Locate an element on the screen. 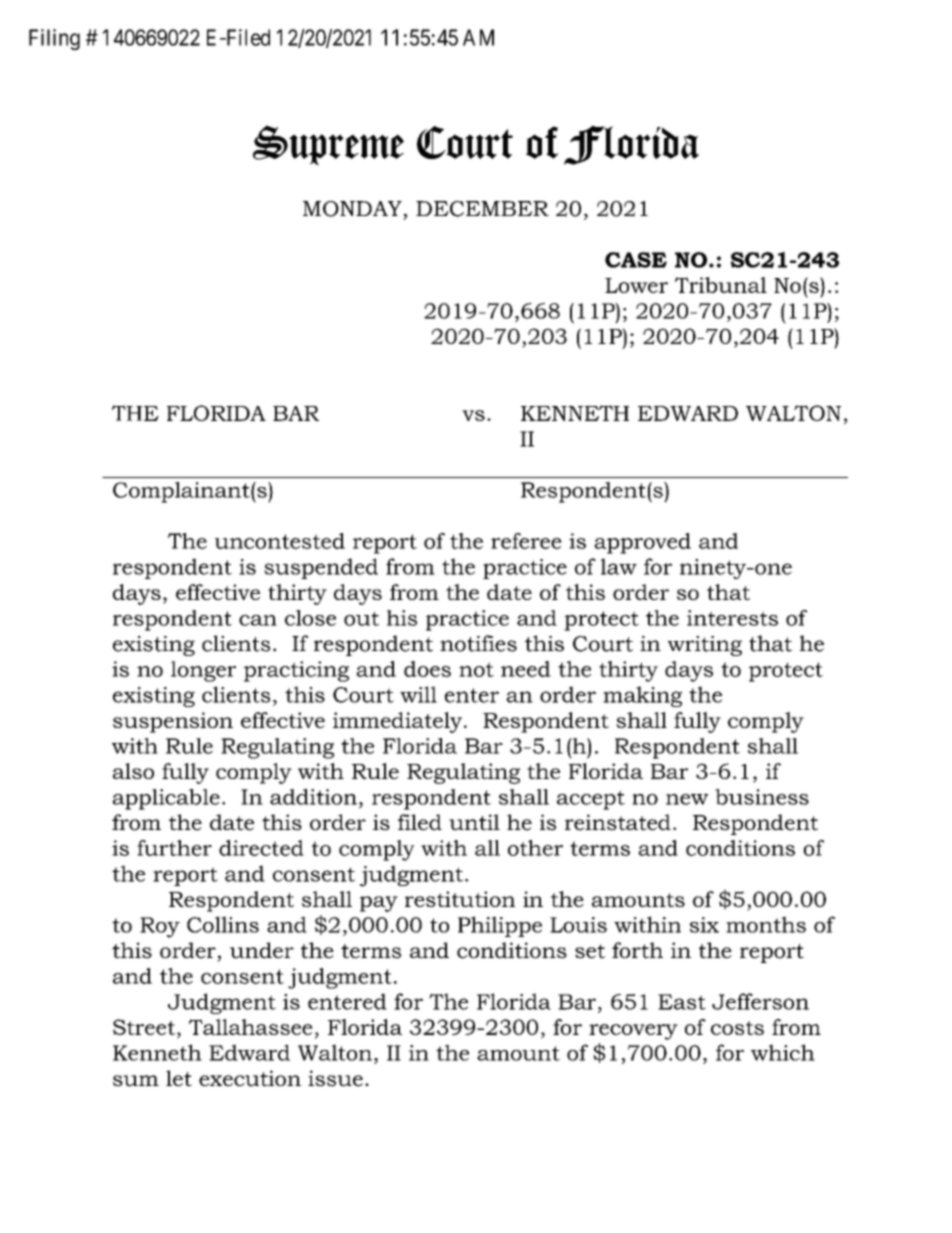 This screenshot has width=952, height=1233. Tribunal is located at coordinates (721, 285).
